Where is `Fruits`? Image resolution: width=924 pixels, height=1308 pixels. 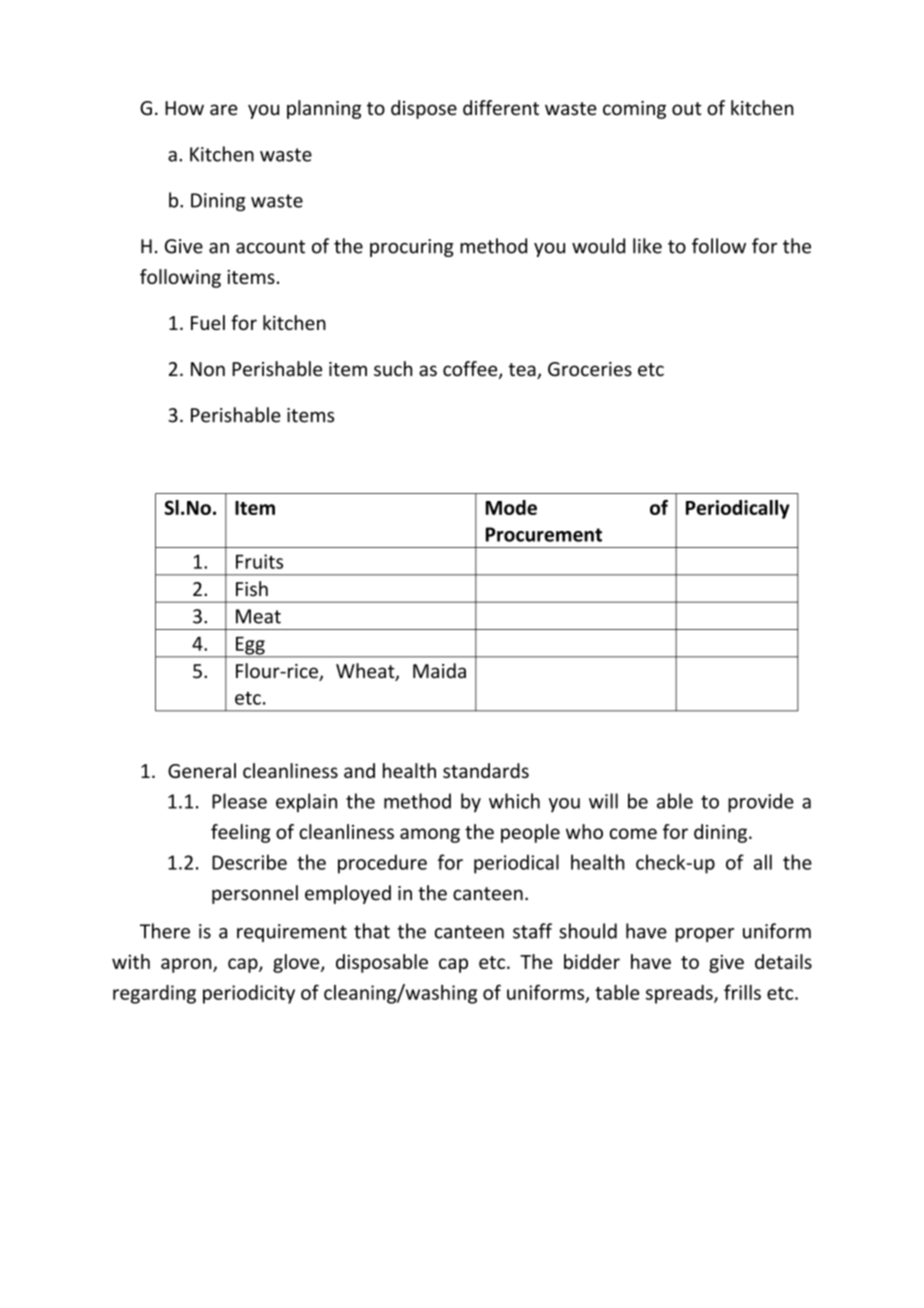 Fruits is located at coordinates (259, 561).
